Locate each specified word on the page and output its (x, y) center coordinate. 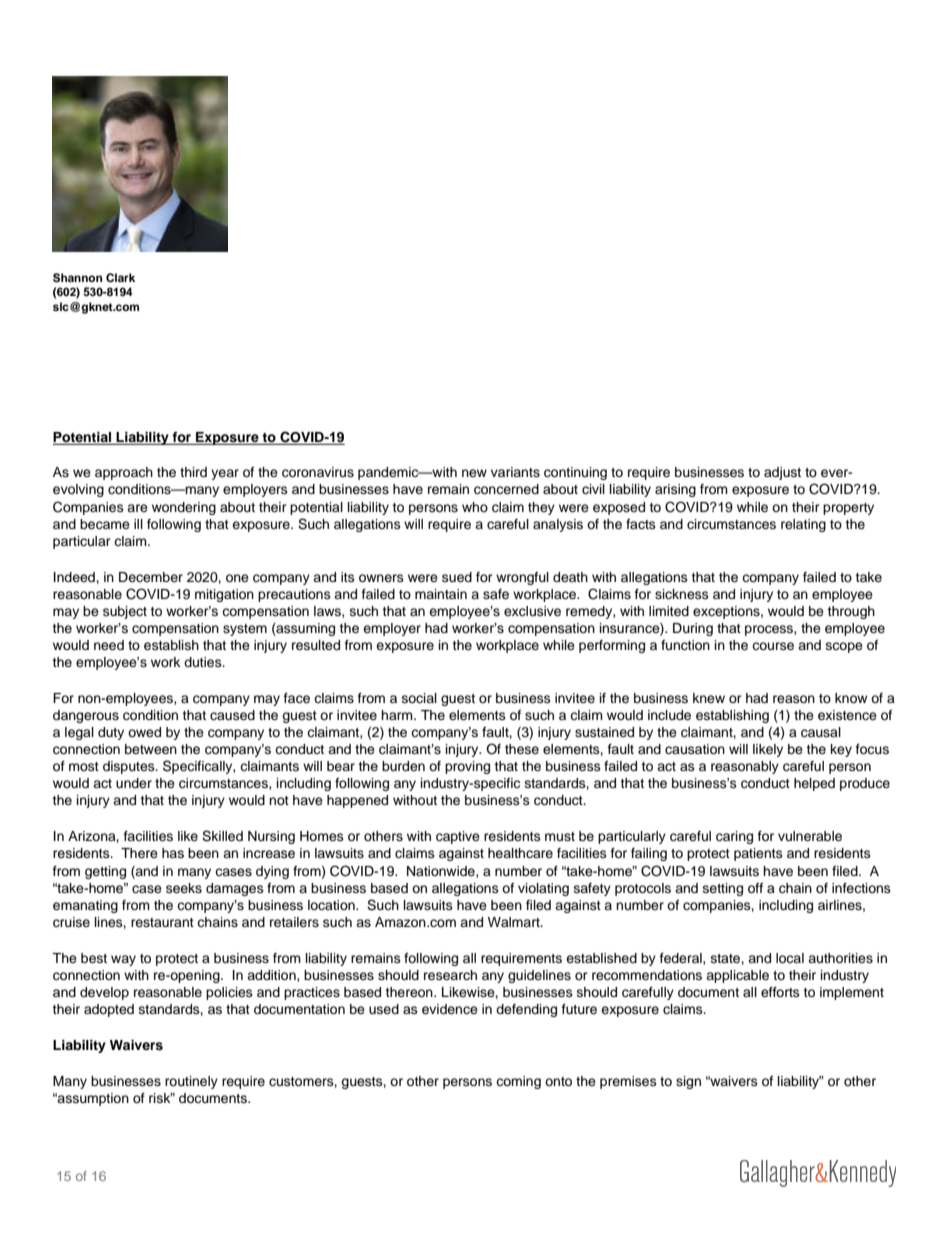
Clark (120, 278)
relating (803, 525)
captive (458, 837)
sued (457, 577)
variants (515, 472)
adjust (782, 473)
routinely (191, 1082)
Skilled (222, 836)
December (151, 577)
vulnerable (810, 836)
